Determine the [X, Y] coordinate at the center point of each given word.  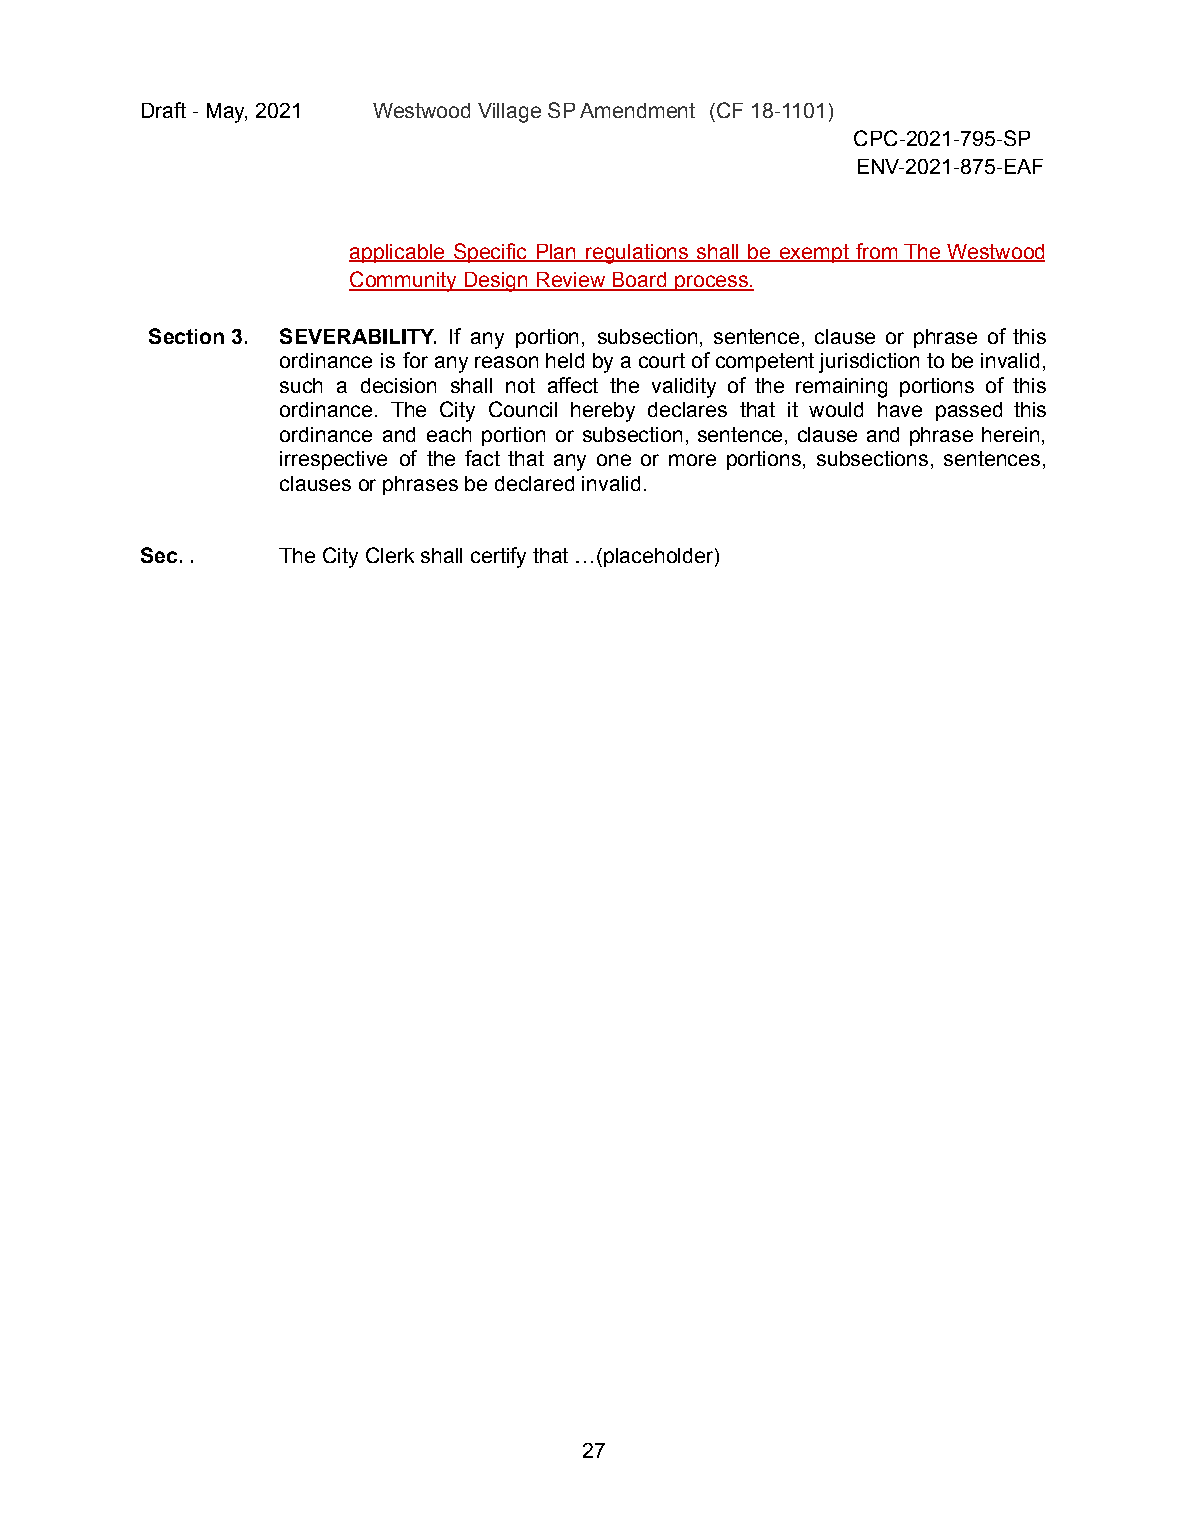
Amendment [637, 110]
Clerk [390, 555]
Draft [164, 110]
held [565, 360]
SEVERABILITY [358, 336]
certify [498, 557]
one [614, 460]
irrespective [333, 460]
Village [509, 113]
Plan [556, 253]
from [877, 252]
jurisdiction [869, 363]
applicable [398, 253]
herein [1010, 434]
